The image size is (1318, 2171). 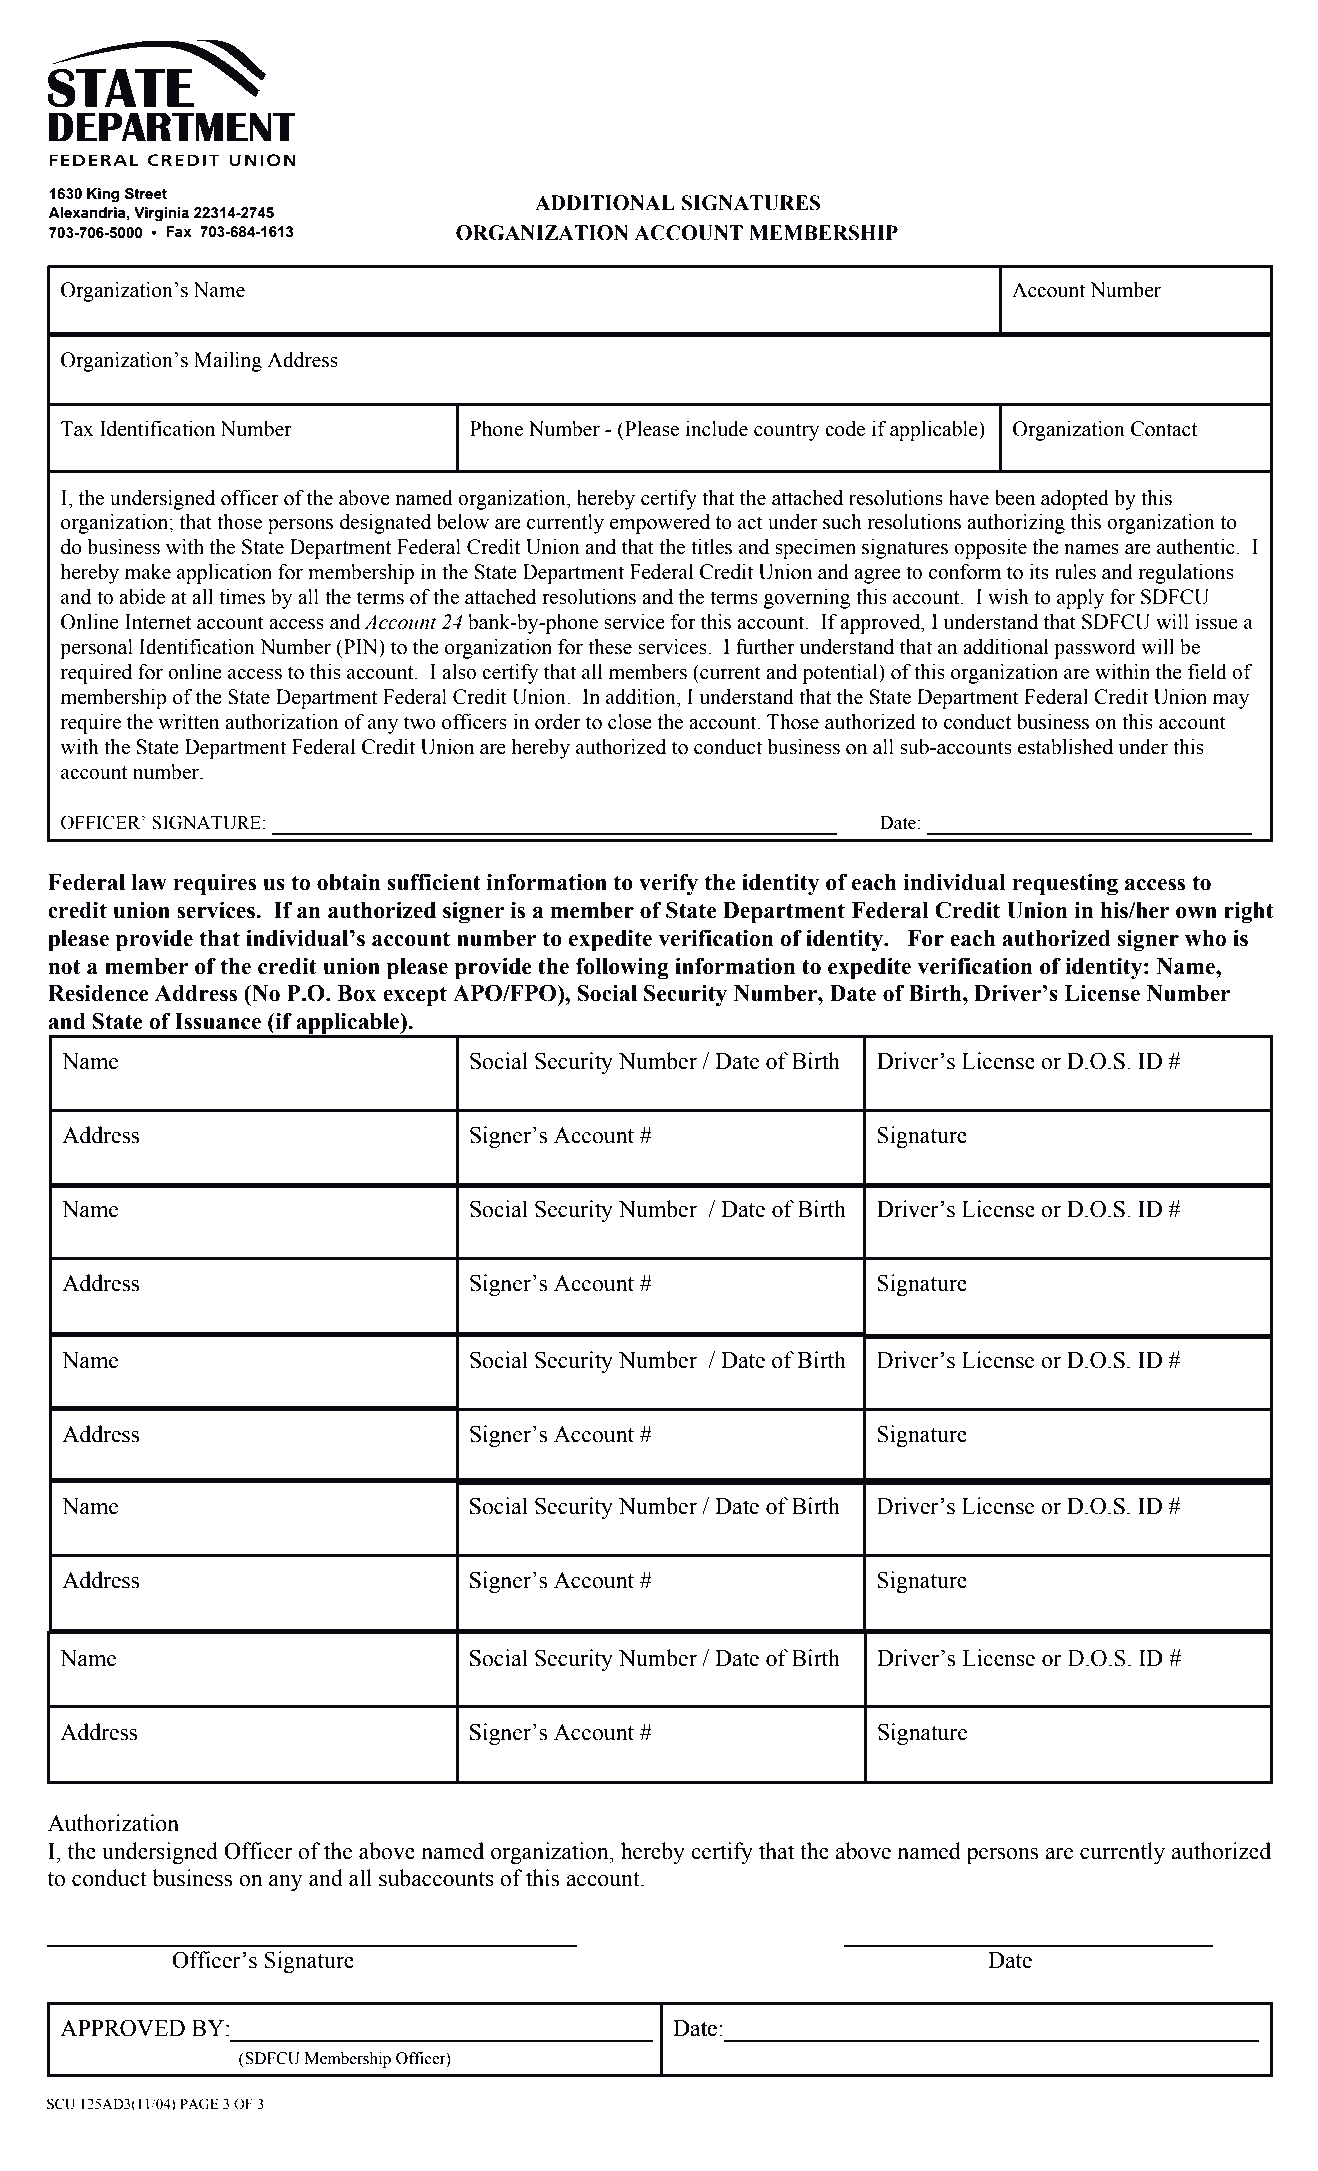 I want to click on except, so click(x=415, y=996).
